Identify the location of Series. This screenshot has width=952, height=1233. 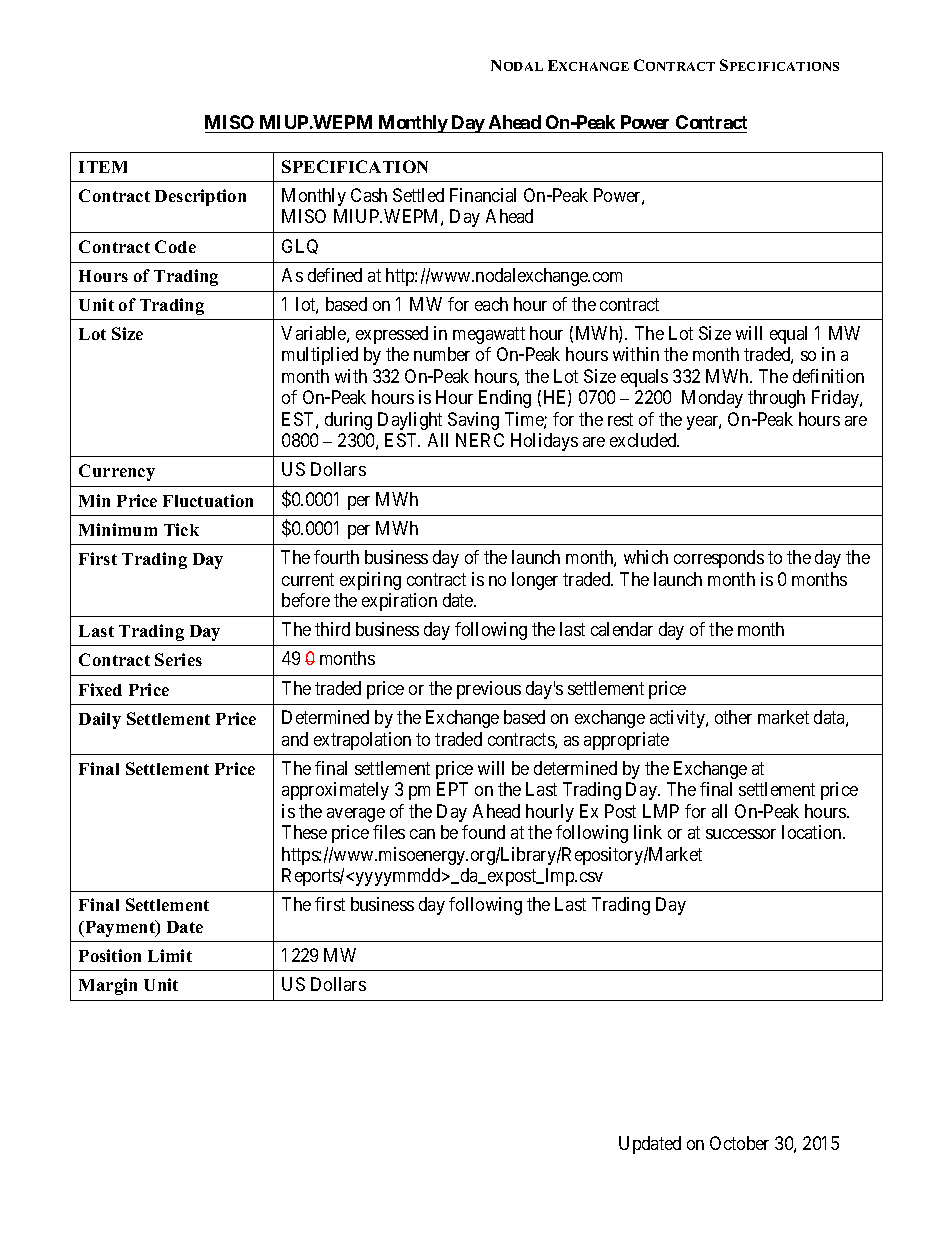
(178, 659).
